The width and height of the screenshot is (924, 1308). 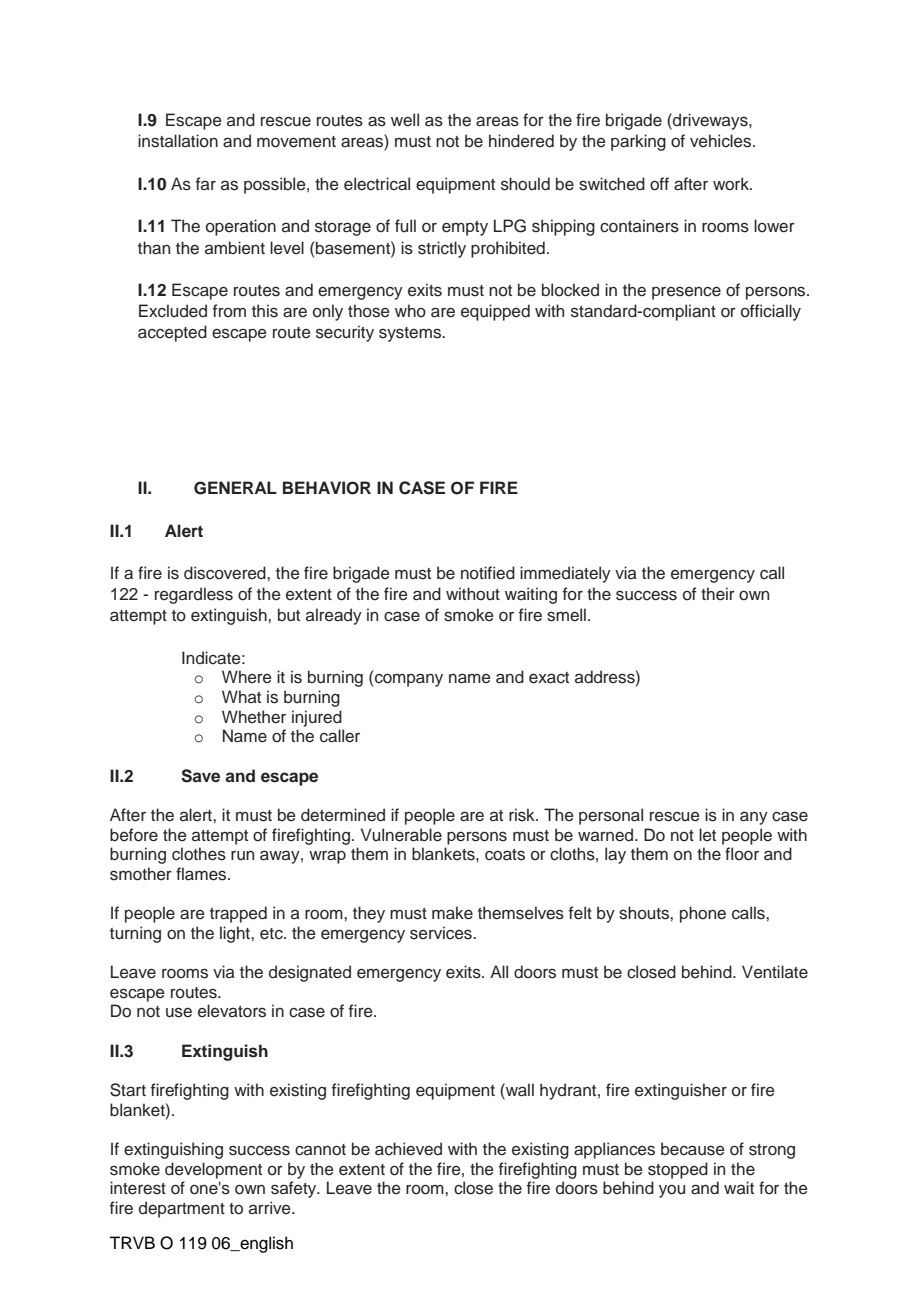 I want to click on installation, so click(x=178, y=141).
